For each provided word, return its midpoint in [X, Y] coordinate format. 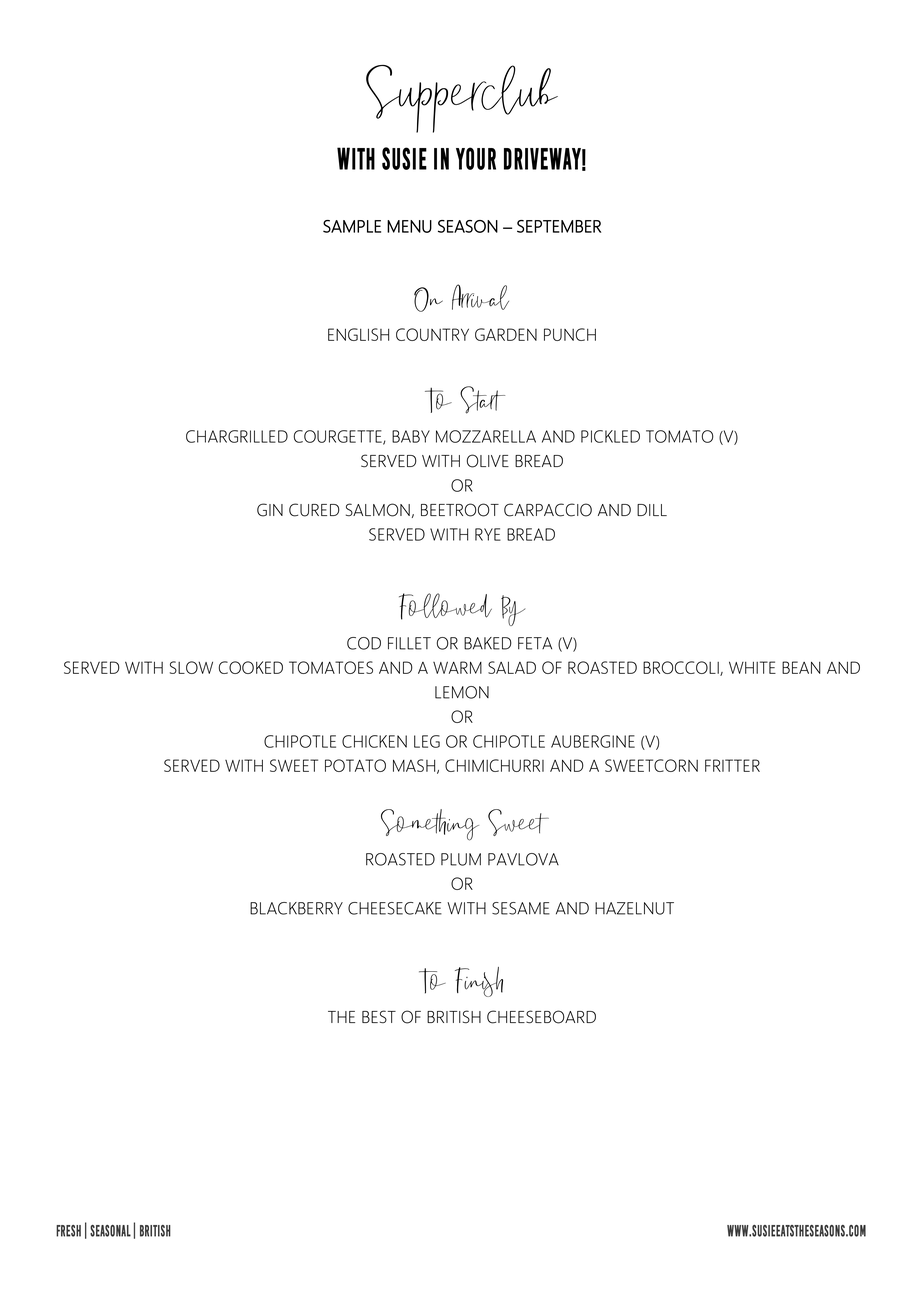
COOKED [251, 667]
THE [341, 1017]
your [476, 158]
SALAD [512, 667]
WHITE [752, 667]
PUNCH [570, 334]
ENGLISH [358, 334]
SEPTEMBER [559, 226]
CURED [314, 510]
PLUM [461, 859]
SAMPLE [352, 226]
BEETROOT [460, 510]
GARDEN [506, 334]
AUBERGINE [593, 741]
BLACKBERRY [296, 908]
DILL [652, 510]
